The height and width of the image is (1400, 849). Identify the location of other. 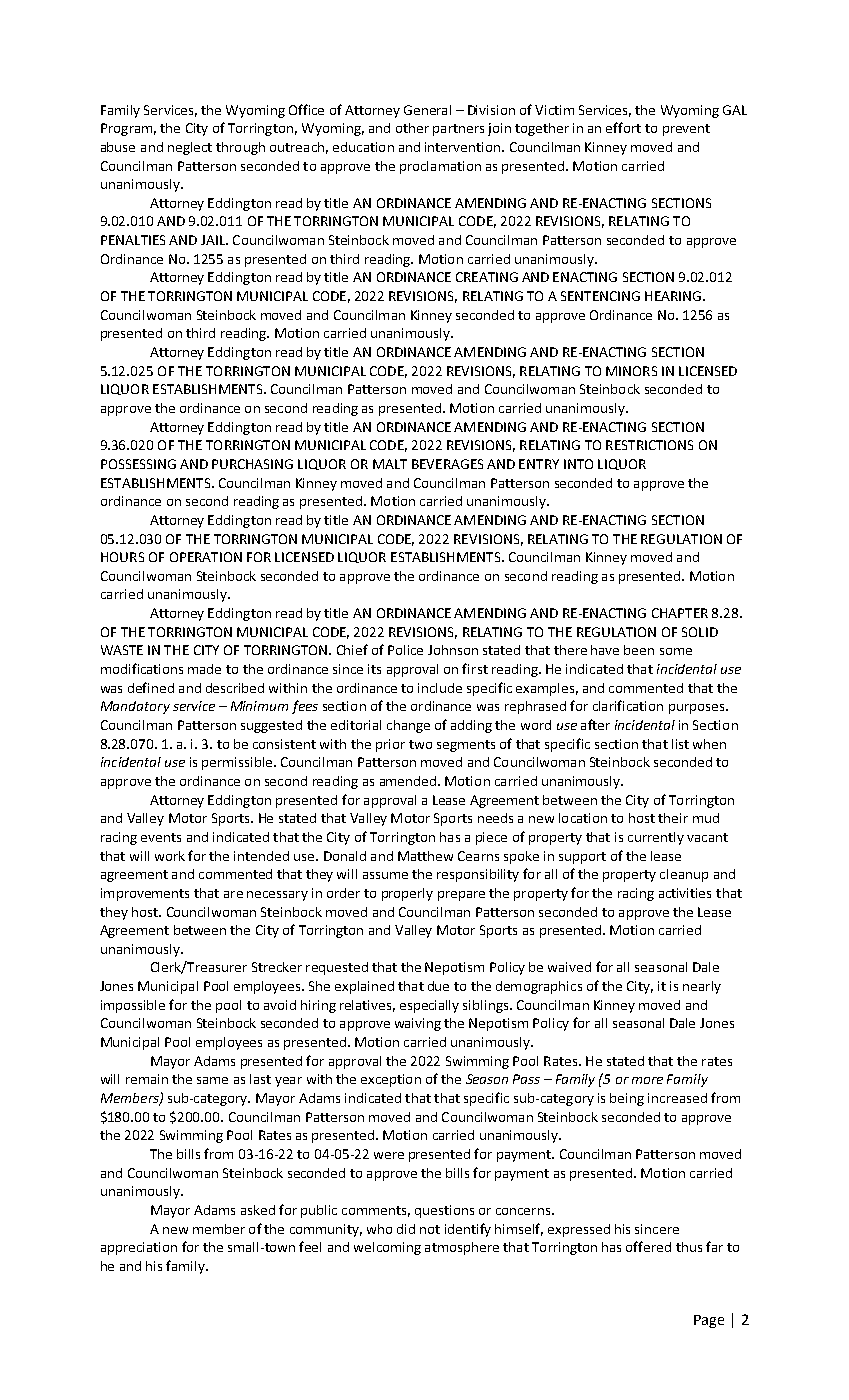
(412, 128).
